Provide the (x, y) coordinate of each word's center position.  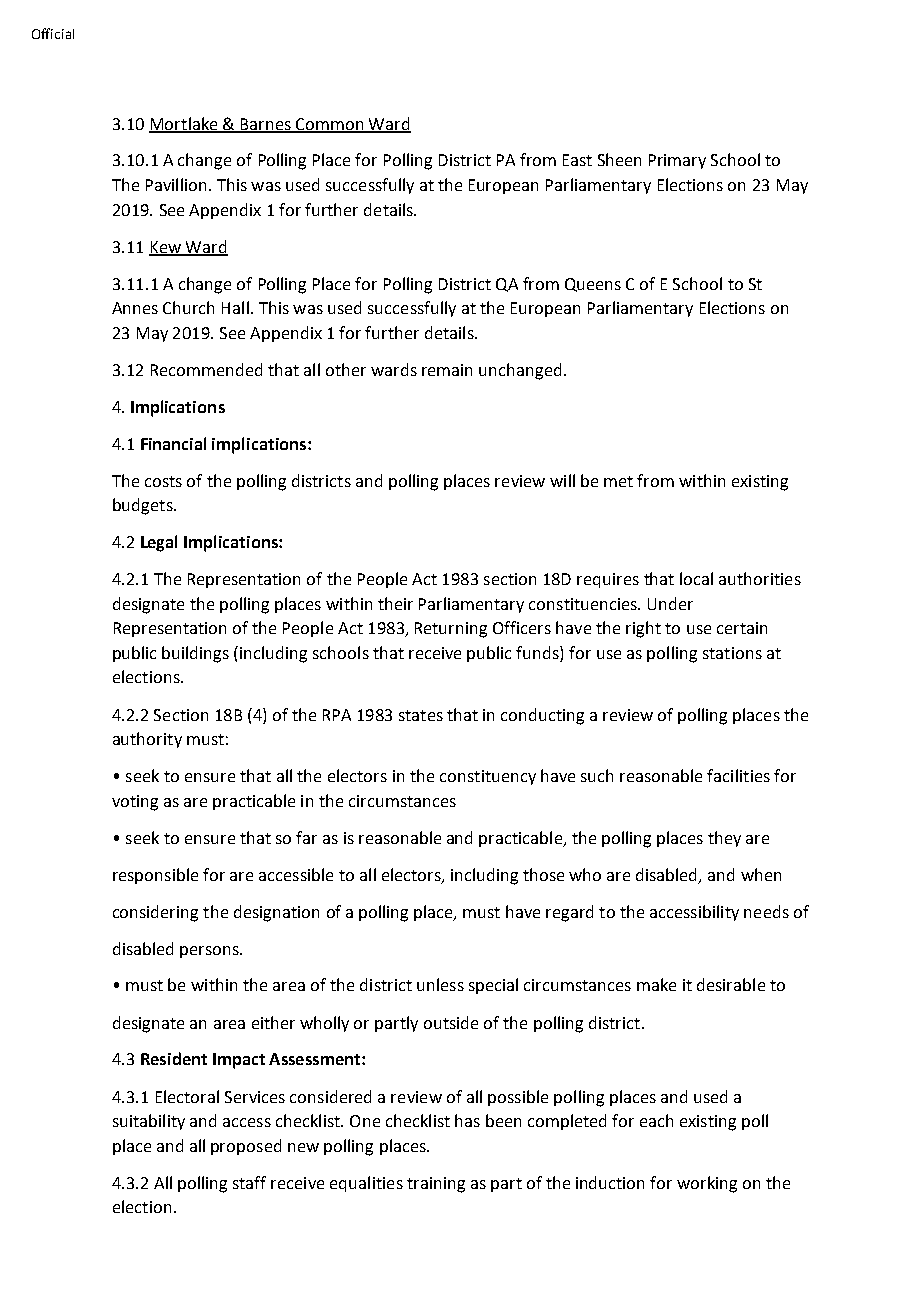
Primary (677, 161)
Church (188, 307)
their (395, 603)
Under (670, 603)
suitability (149, 1122)
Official (53, 33)
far (306, 837)
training (436, 1185)
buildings (195, 654)
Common (330, 125)
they (724, 839)
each (656, 1120)
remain (447, 370)
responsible (155, 876)
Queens (593, 285)
